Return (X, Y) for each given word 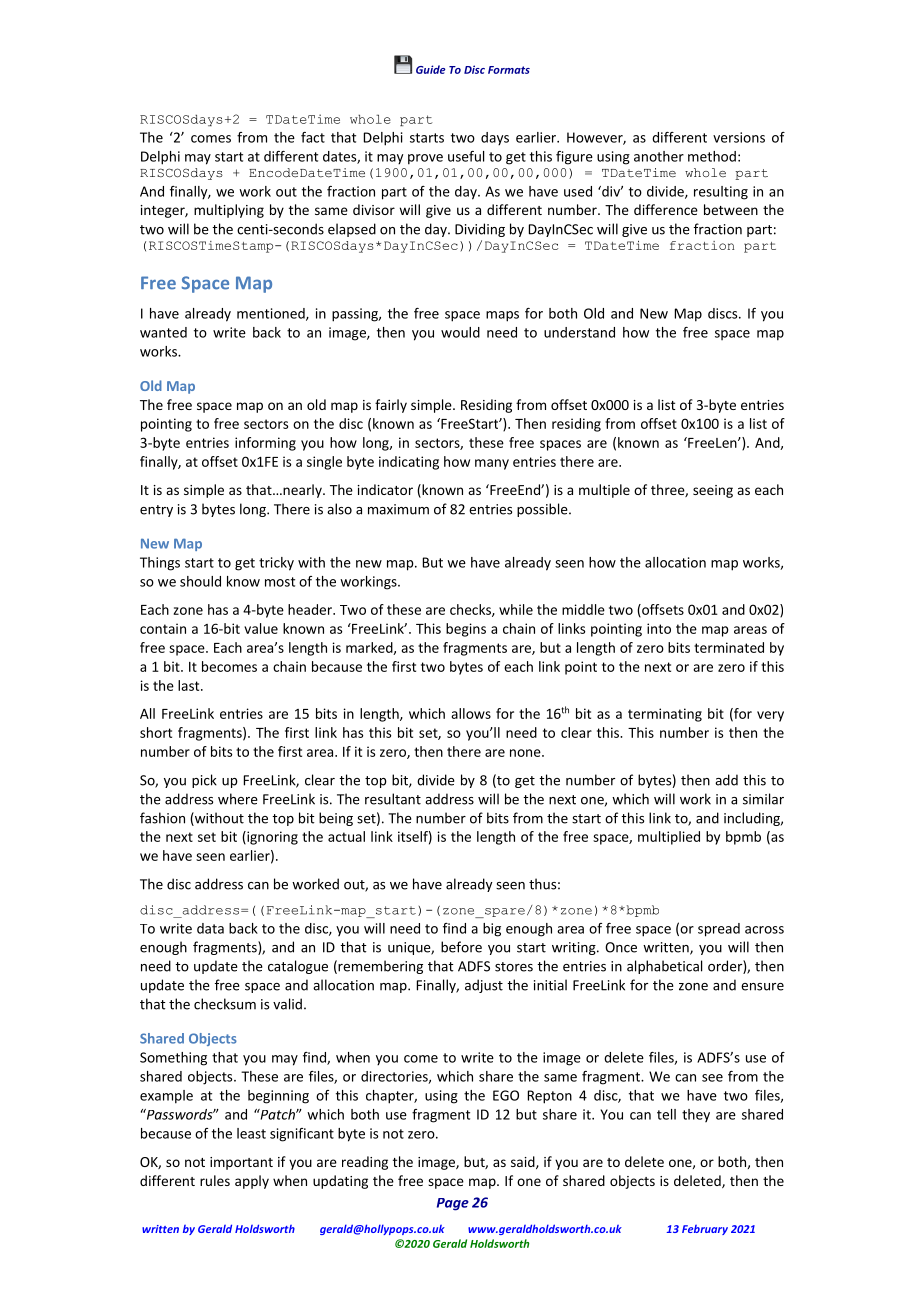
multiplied (669, 838)
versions (739, 137)
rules (215, 1180)
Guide (431, 69)
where (238, 799)
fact (313, 137)
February (705, 1230)
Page (453, 1204)
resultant (393, 799)
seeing (713, 491)
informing (265, 444)
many (492, 464)
